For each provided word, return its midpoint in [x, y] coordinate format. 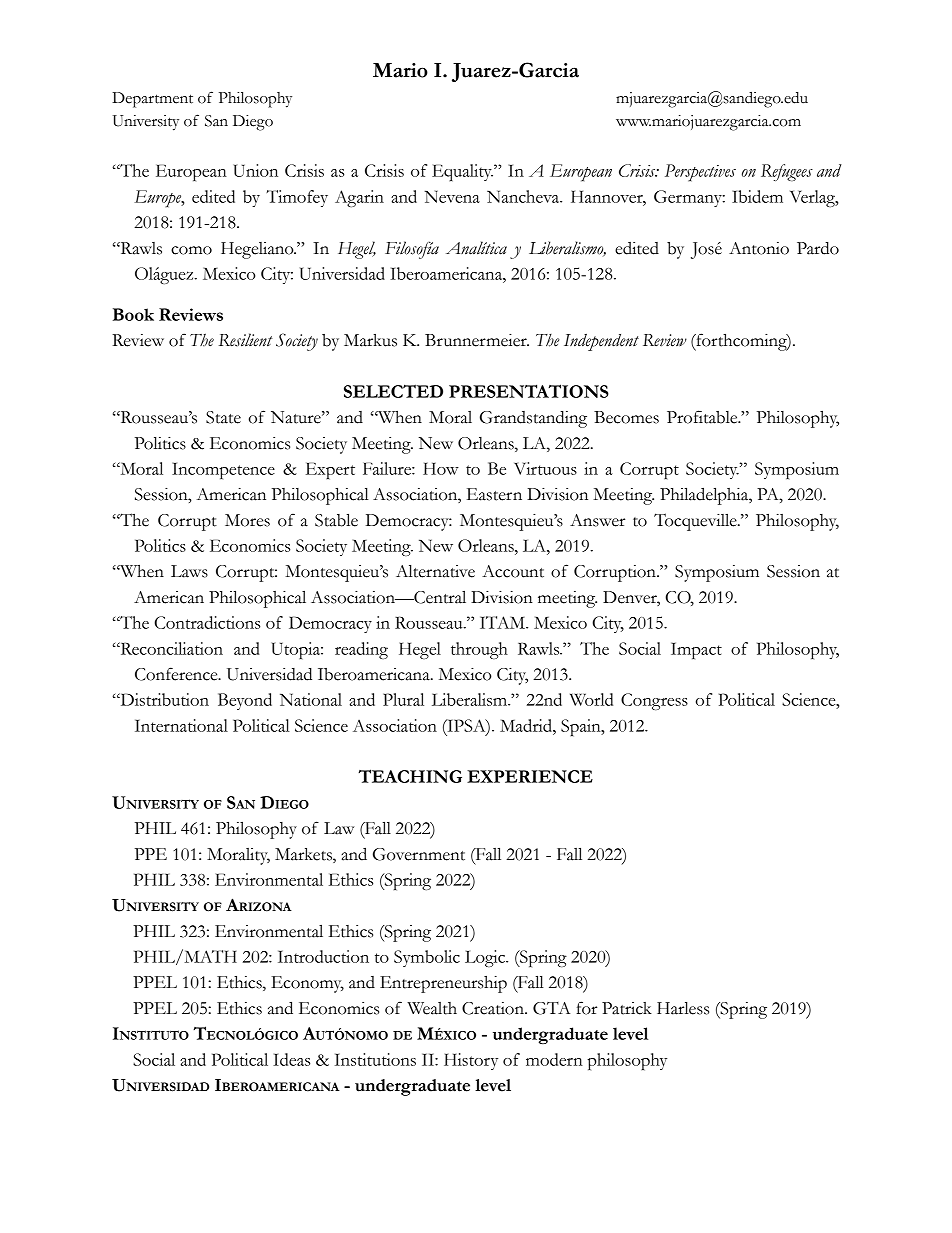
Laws [189, 571]
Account [513, 571]
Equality [462, 172]
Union [256, 170]
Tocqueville [696, 522]
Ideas [291, 1059]
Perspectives [700, 173]
